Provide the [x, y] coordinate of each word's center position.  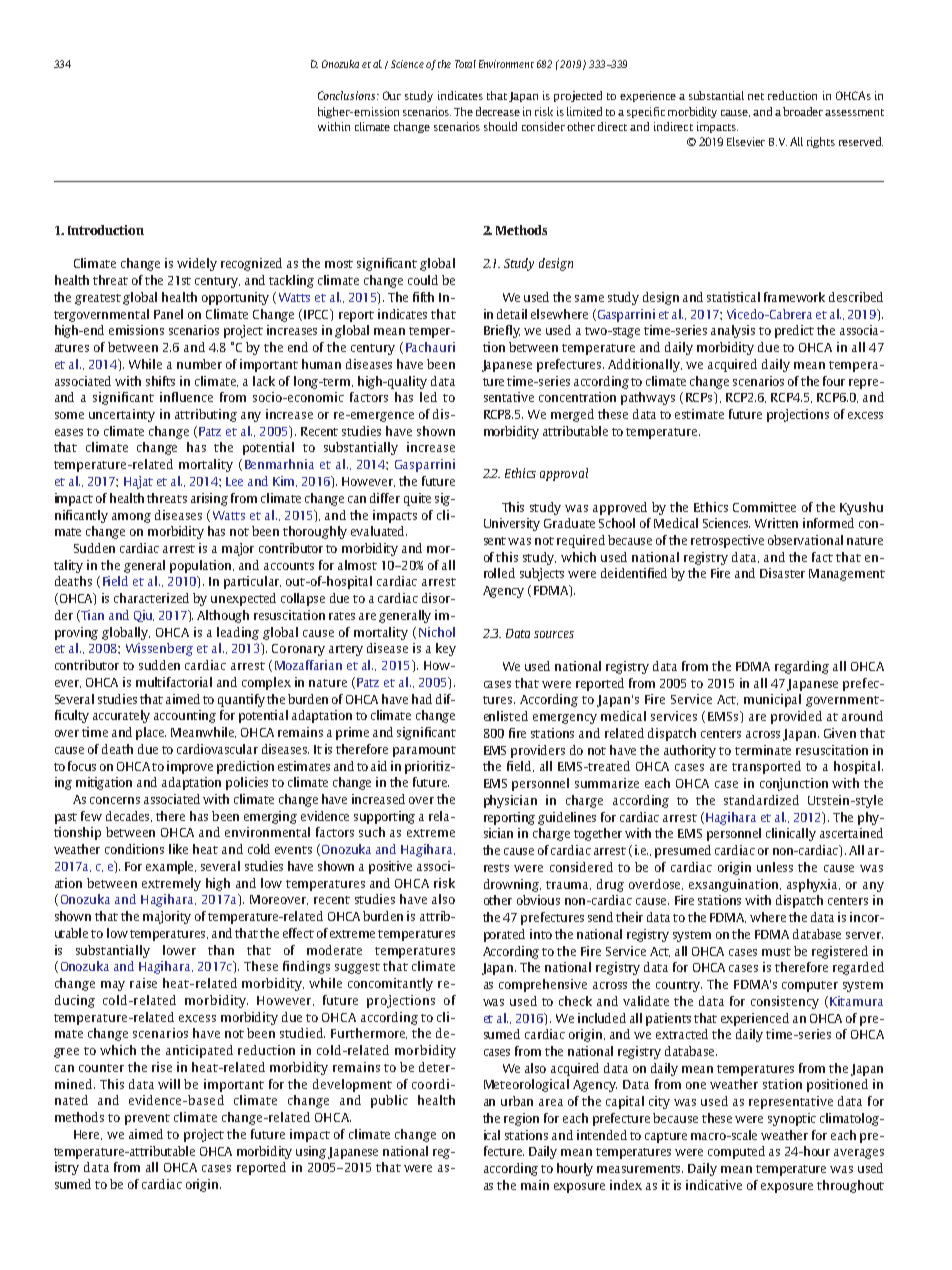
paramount [424, 751]
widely [197, 264]
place [151, 733]
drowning [512, 885]
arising [209, 499]
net [756, 96]
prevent [147, 1119]
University [512, 524]
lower [179, 950]
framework [794, 297]
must [776, 952]
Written [776, 523]
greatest [98, 299]
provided [796, 717]
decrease [498, 111]
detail [512, 314]
